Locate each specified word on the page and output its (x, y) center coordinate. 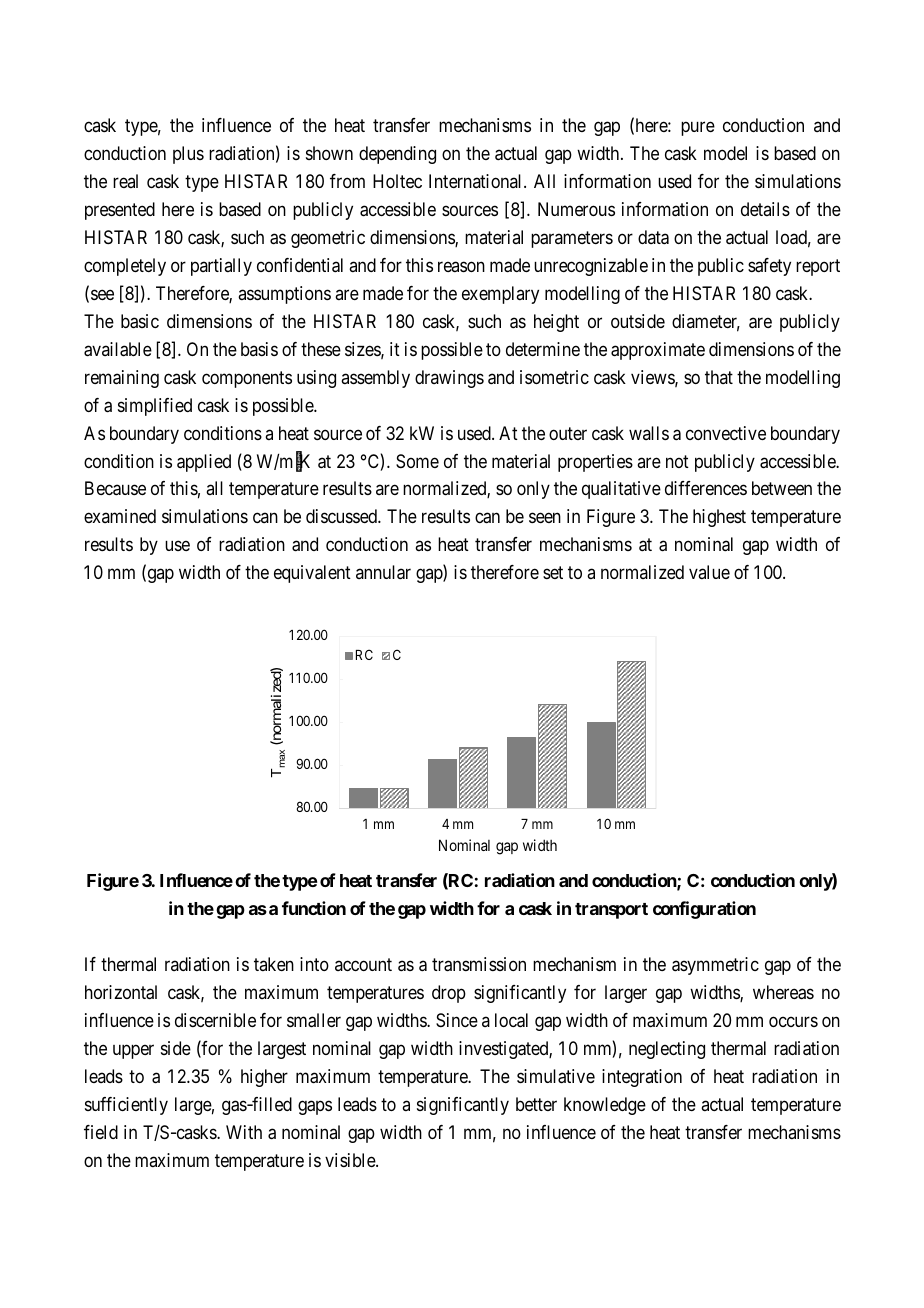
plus (188, 155)
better (536, 1104)
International (477, 181)
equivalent (312, 574)
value (709, 572)
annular (383, 572)
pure (698, 128)
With (244, 1132)
